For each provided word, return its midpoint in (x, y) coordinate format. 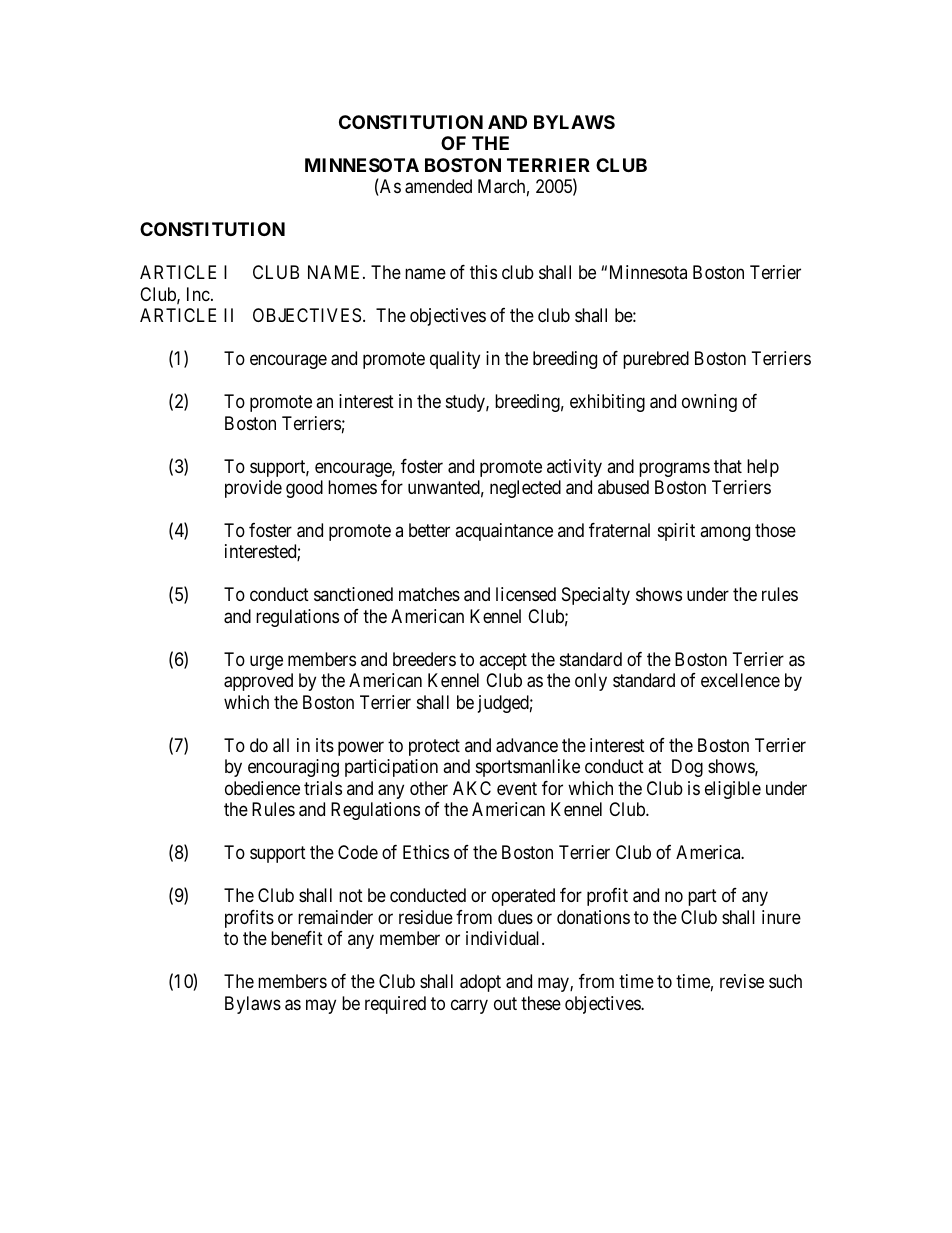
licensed (526, 594)
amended (438, 186)
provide (253, 489)
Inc (198, 294)
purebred (656, 360)
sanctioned (353, 594)
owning (709, 403)
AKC (472, 788)
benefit (297, 938)
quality (455, 360)
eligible (733, 790)
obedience (262, 788)
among (725, 533)
